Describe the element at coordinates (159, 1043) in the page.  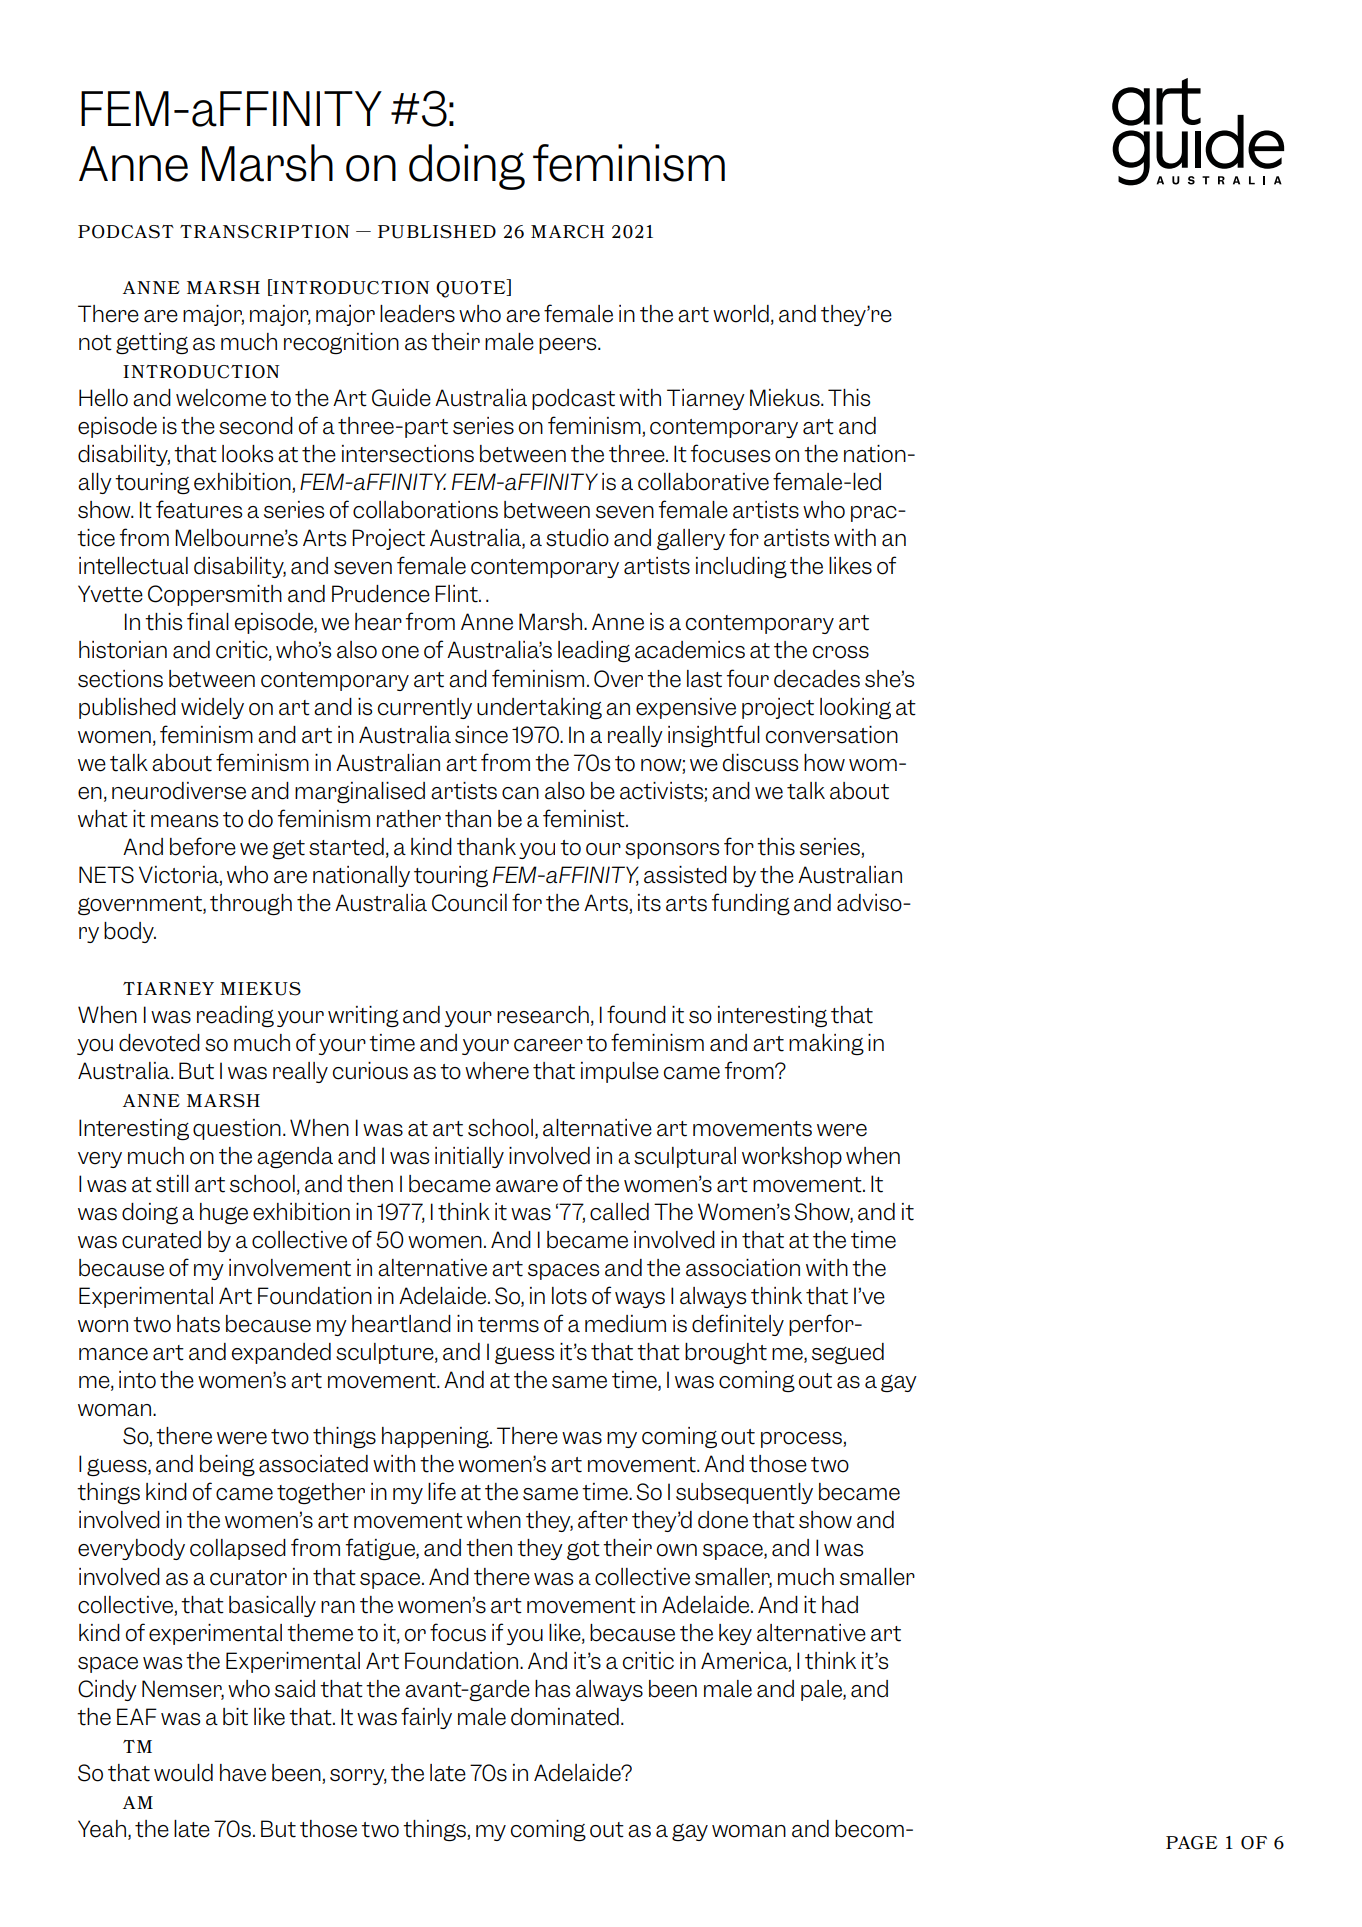
I see `devoted` at that location.
